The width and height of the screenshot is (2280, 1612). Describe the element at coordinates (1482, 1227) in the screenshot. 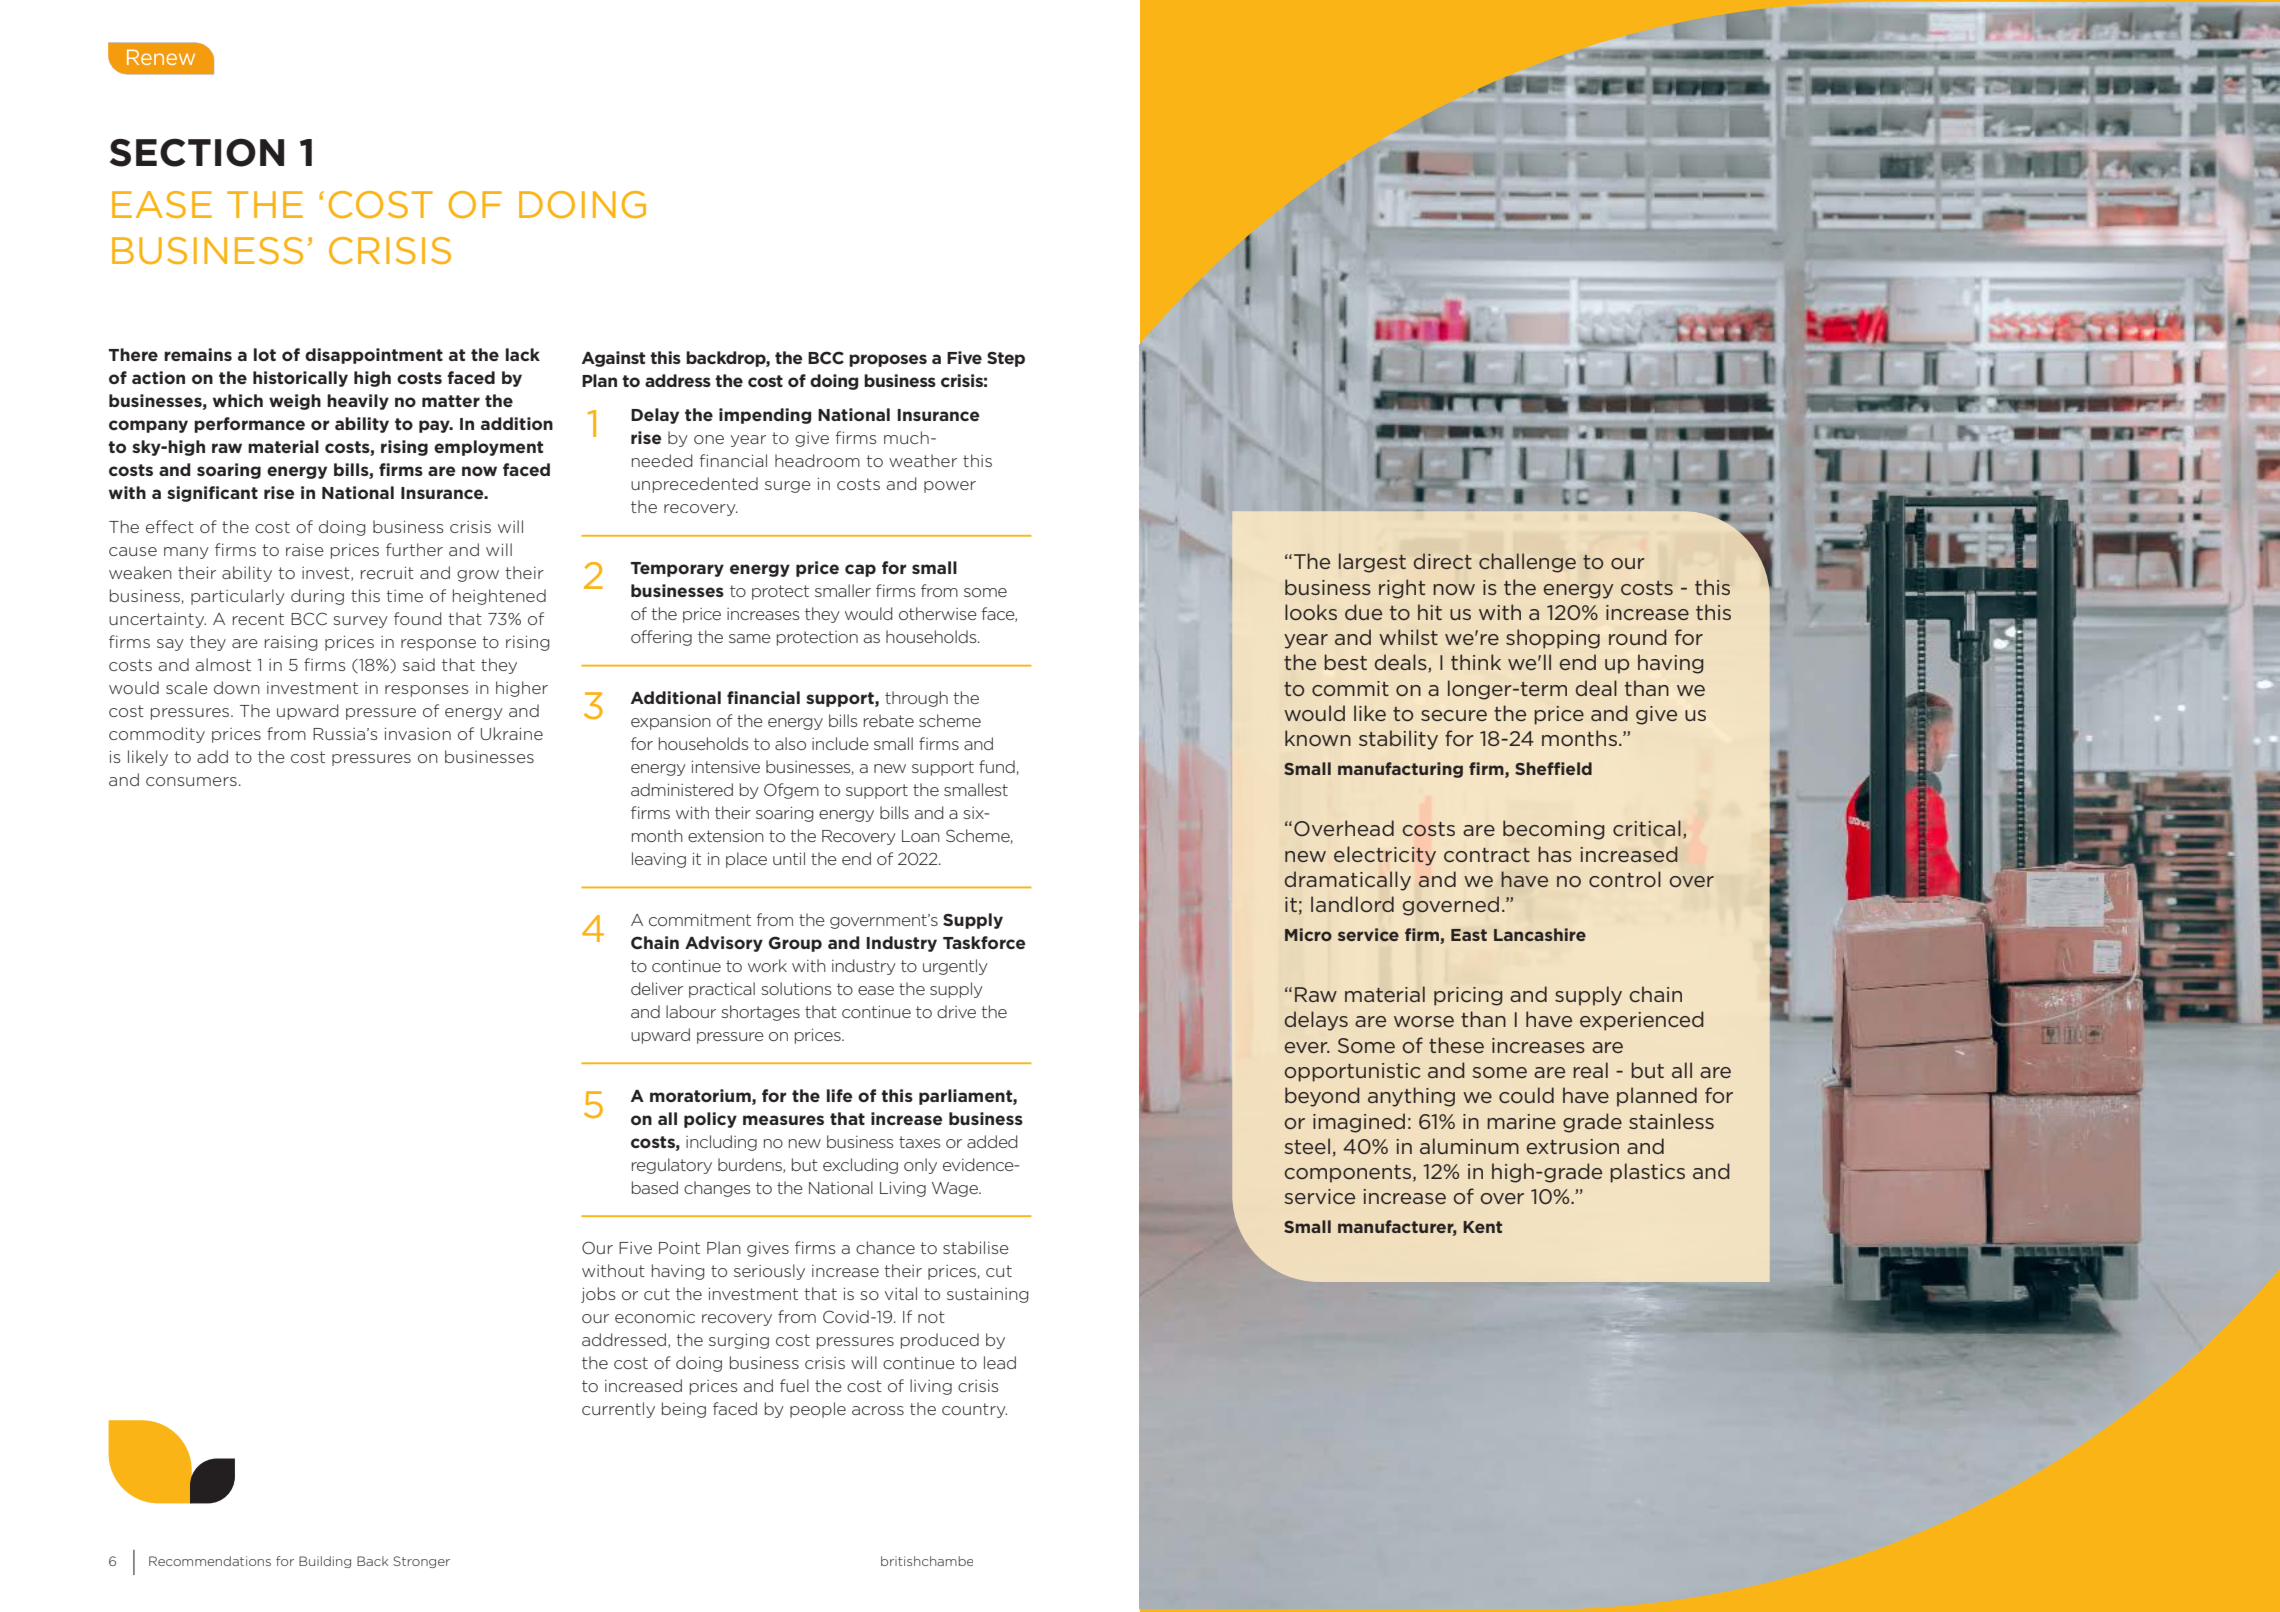

I see `Kent` at that location.
